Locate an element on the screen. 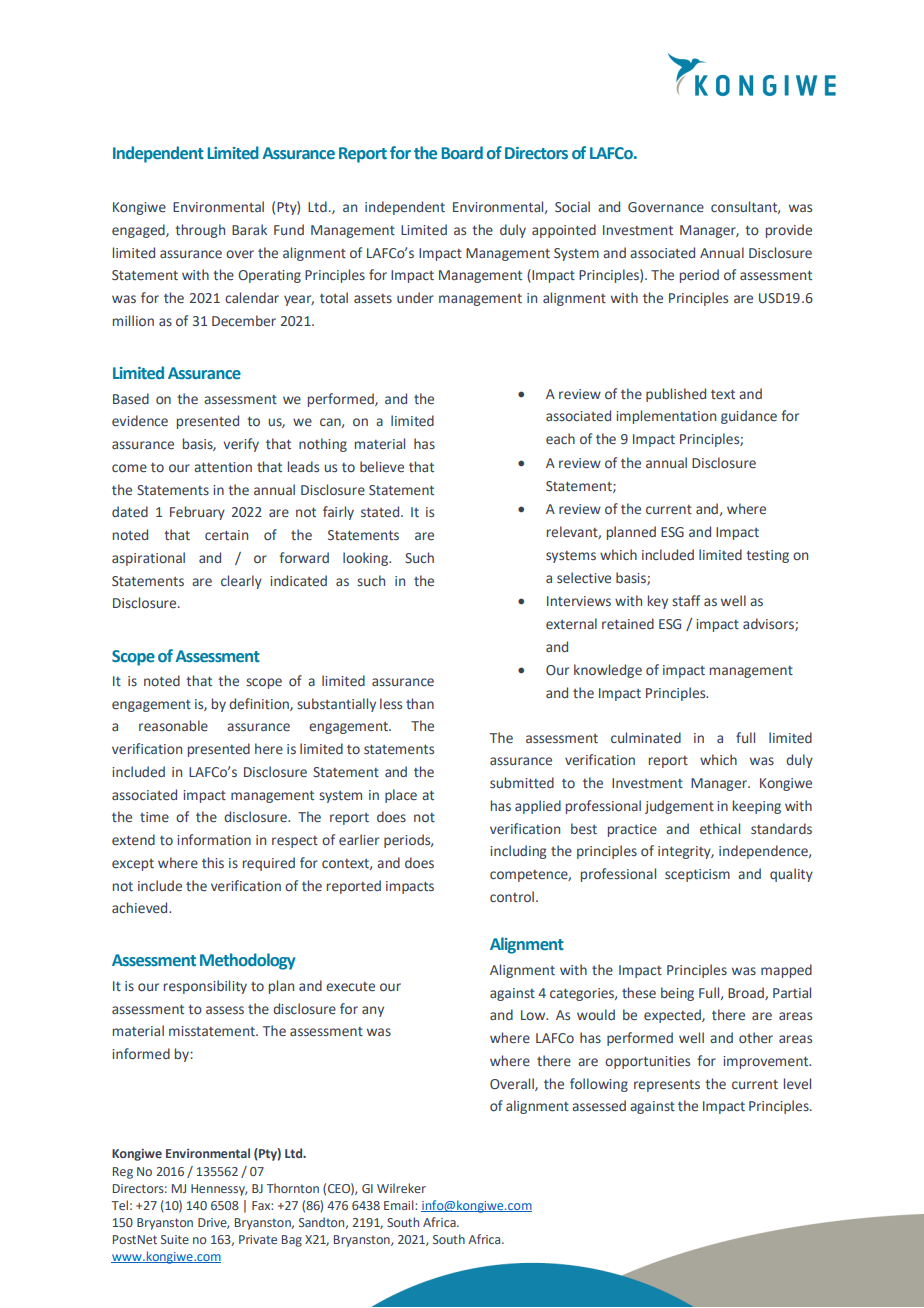  stated is located at coordinates (381, 511).
